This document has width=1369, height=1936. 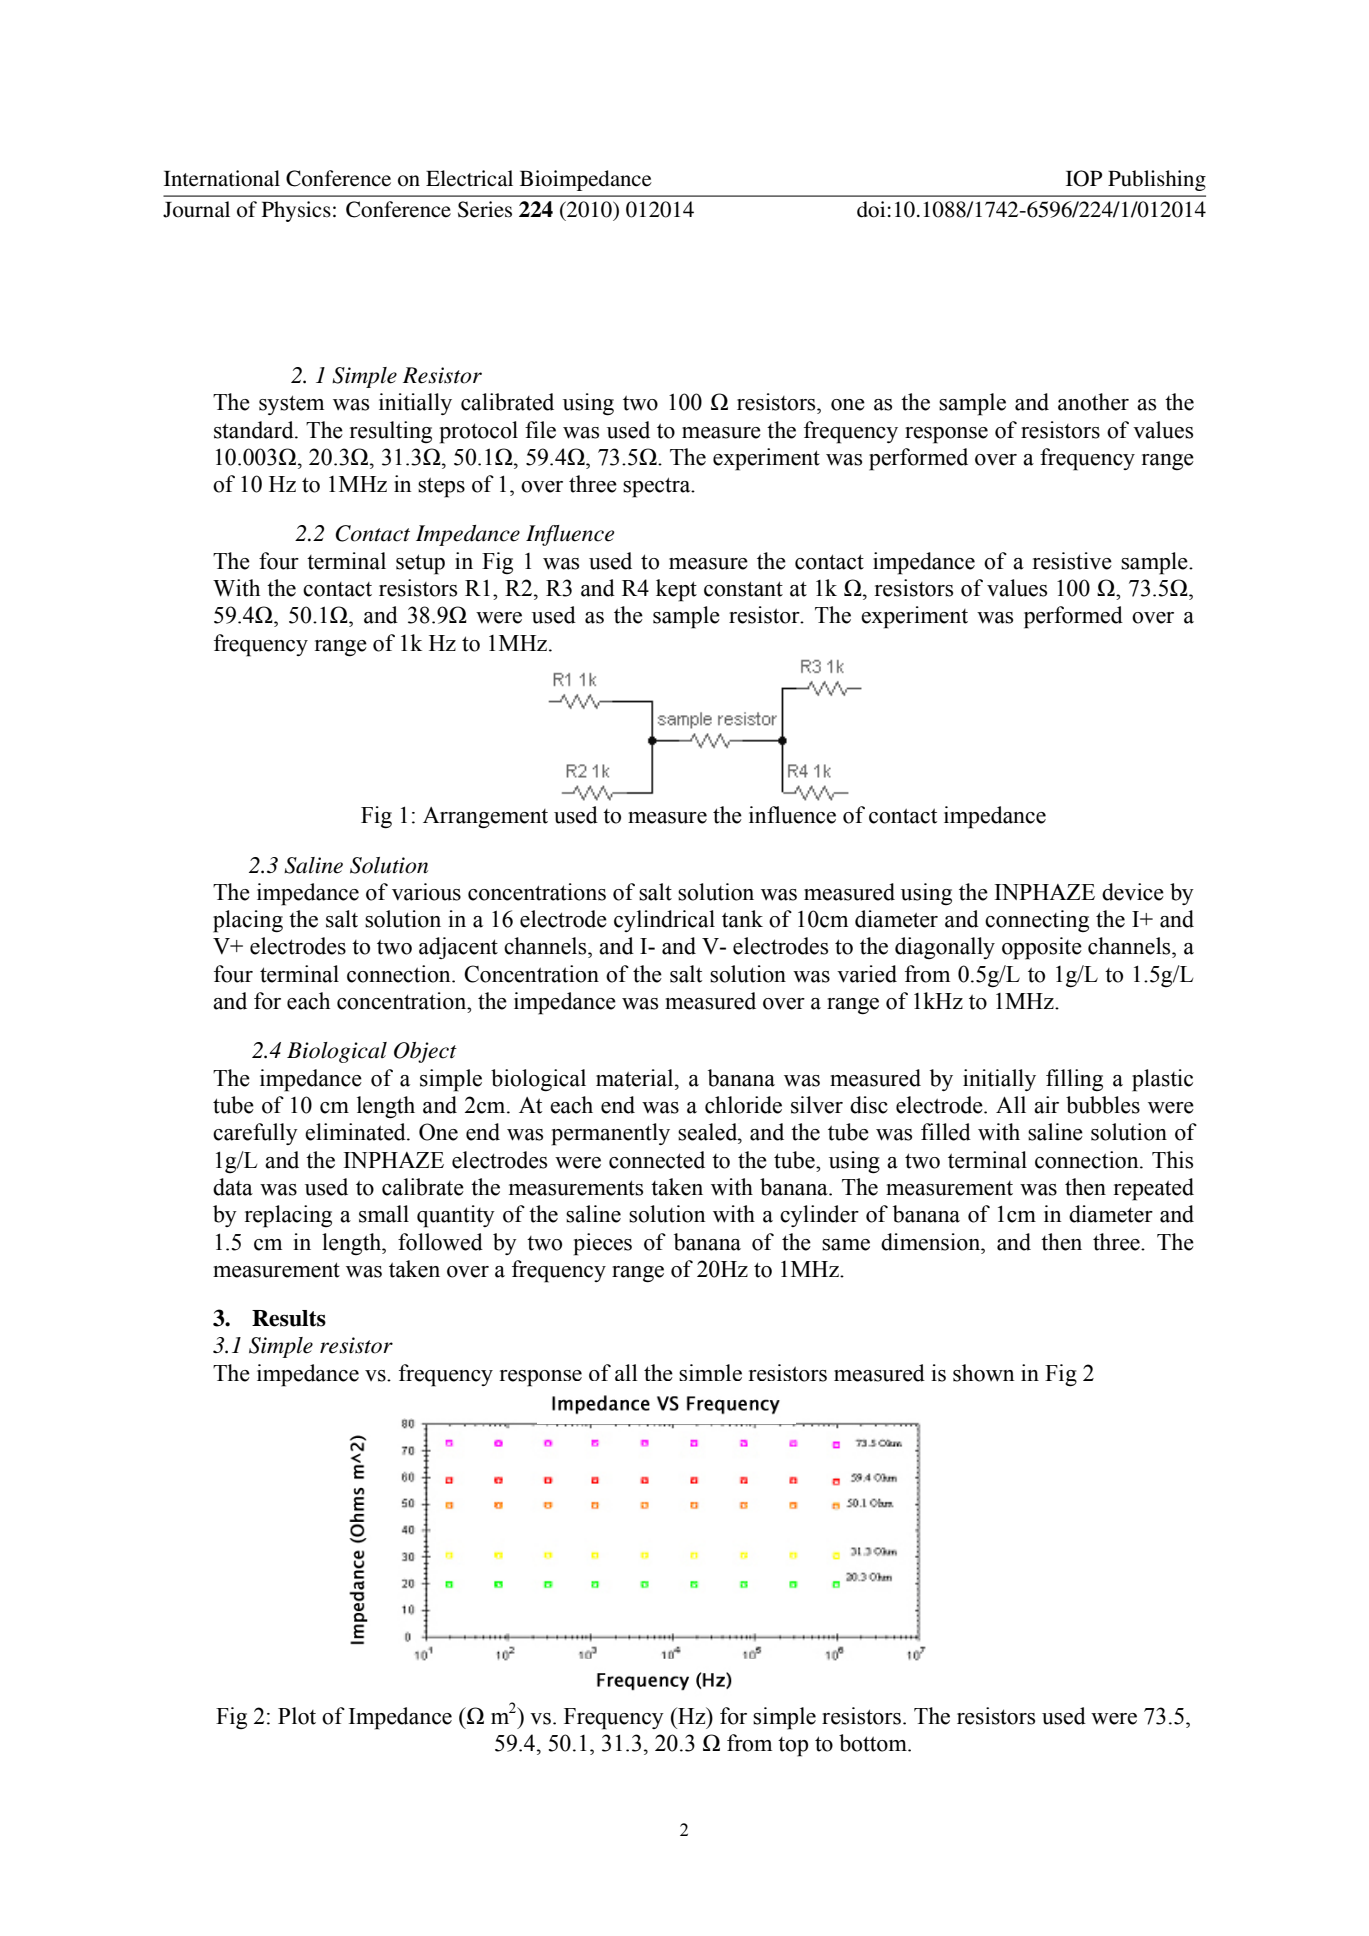 What do you see at coordinates (1133, 892) in the document?
I see `device` at bounding box center [1133, 892].
